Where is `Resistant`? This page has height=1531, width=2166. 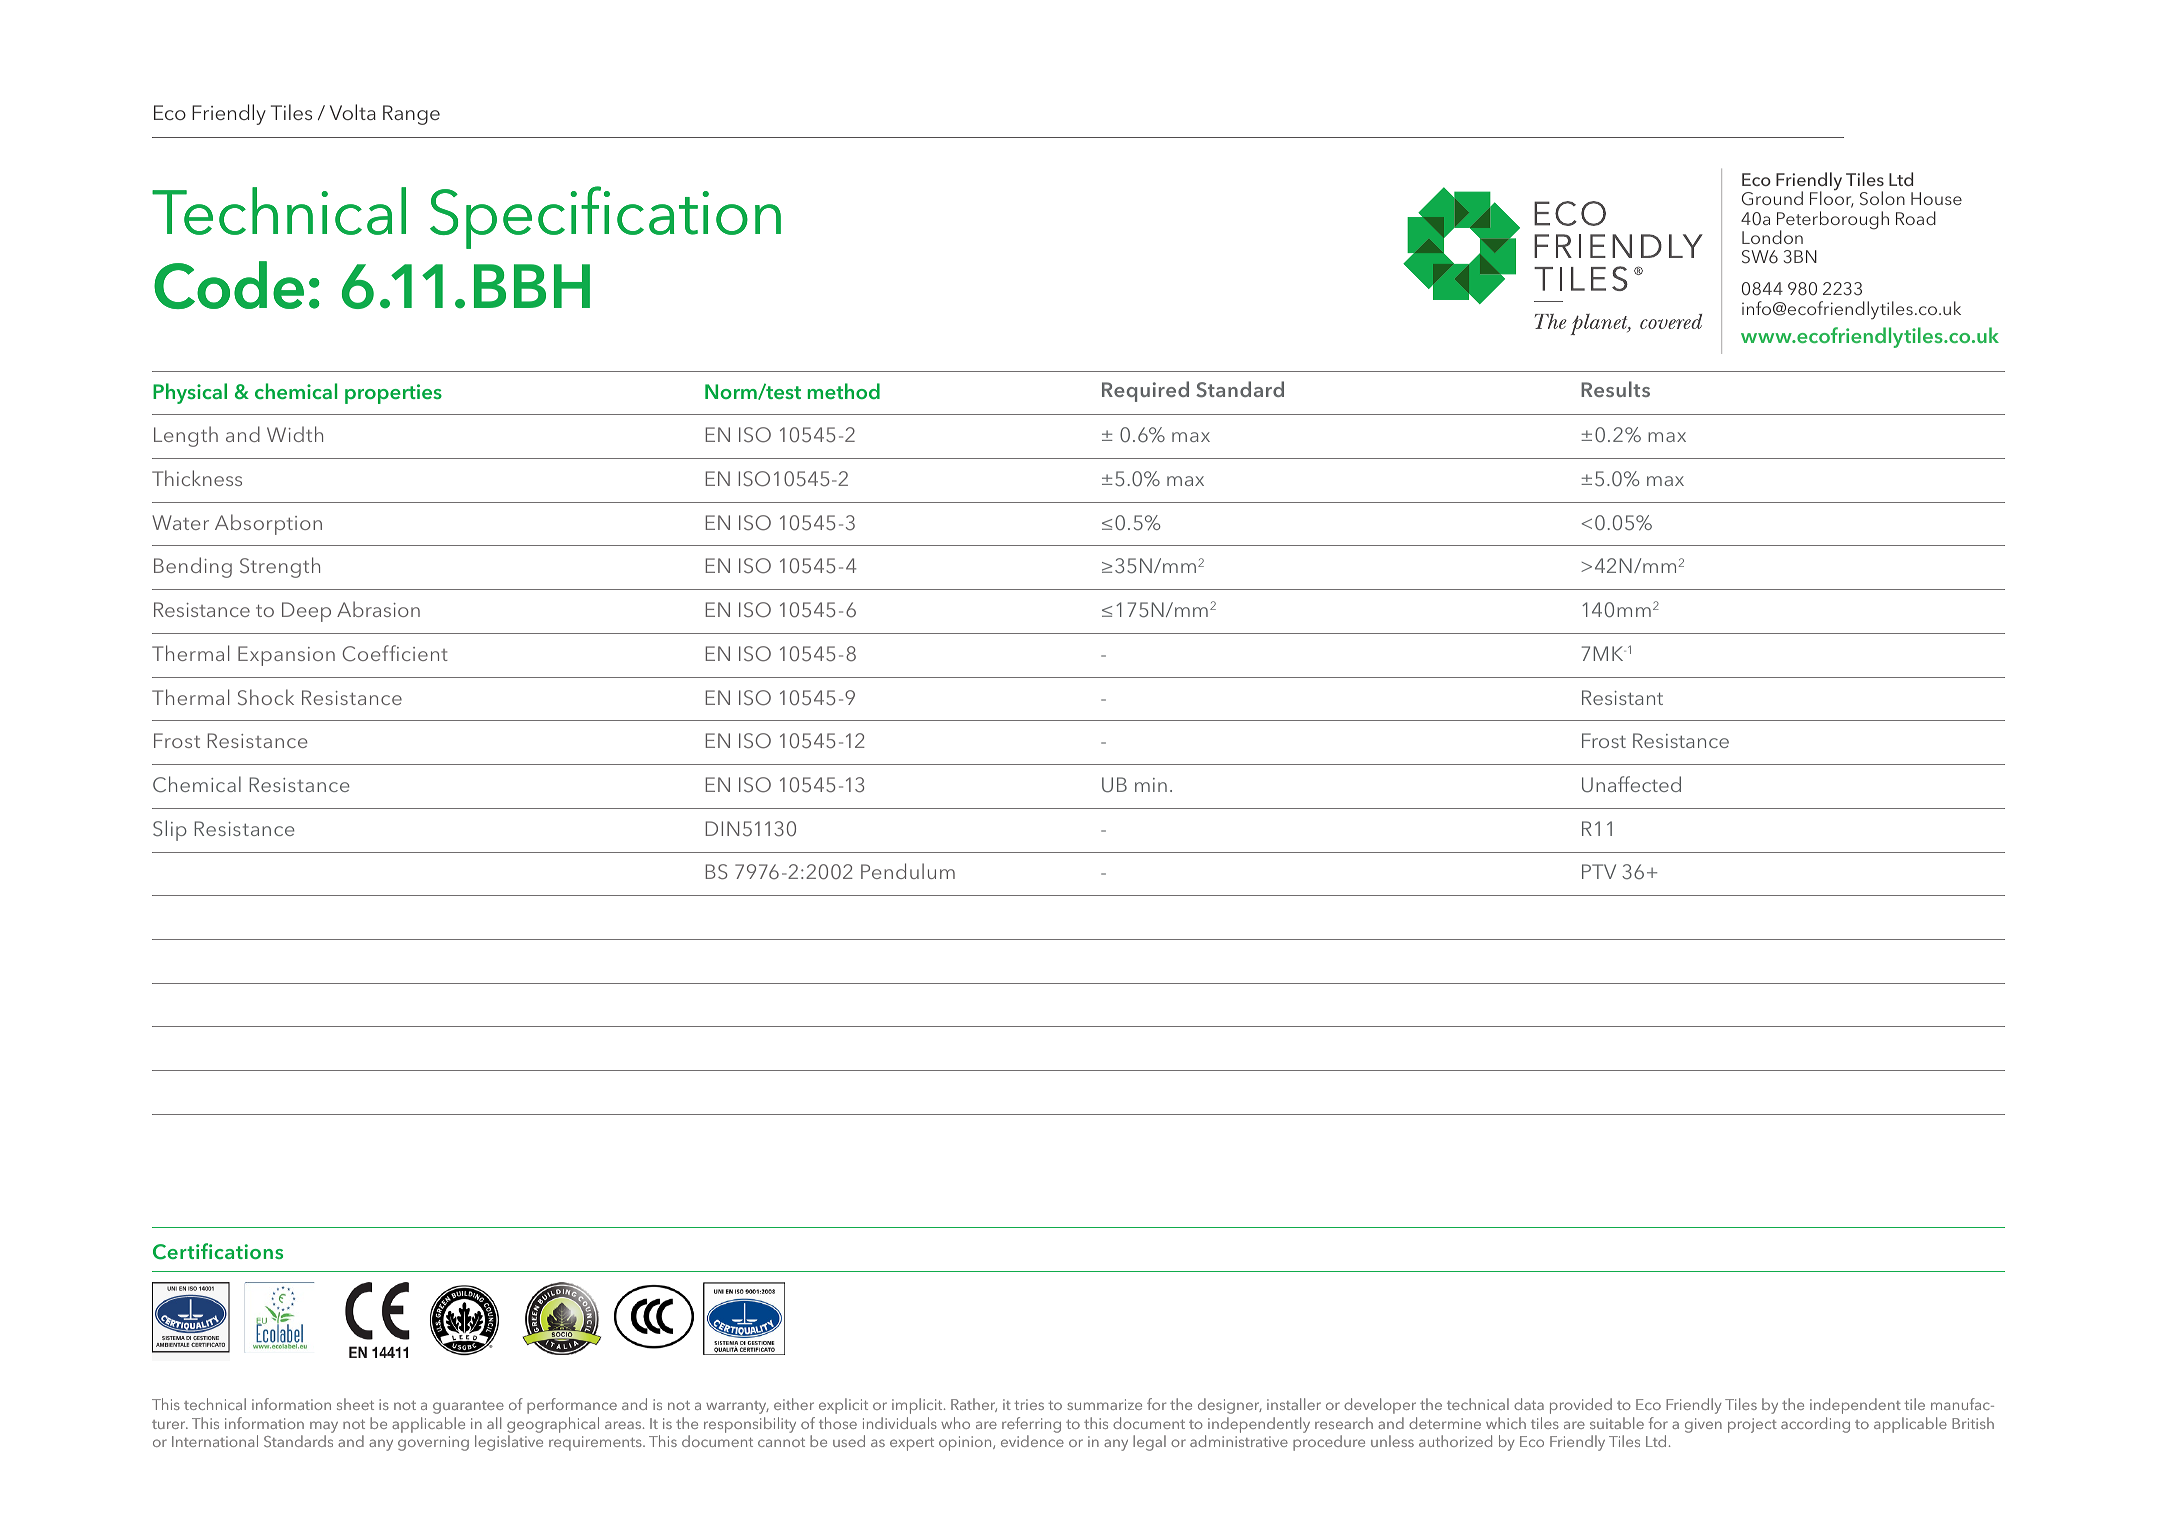
Resistant is located at coordinates (1622, 697).
